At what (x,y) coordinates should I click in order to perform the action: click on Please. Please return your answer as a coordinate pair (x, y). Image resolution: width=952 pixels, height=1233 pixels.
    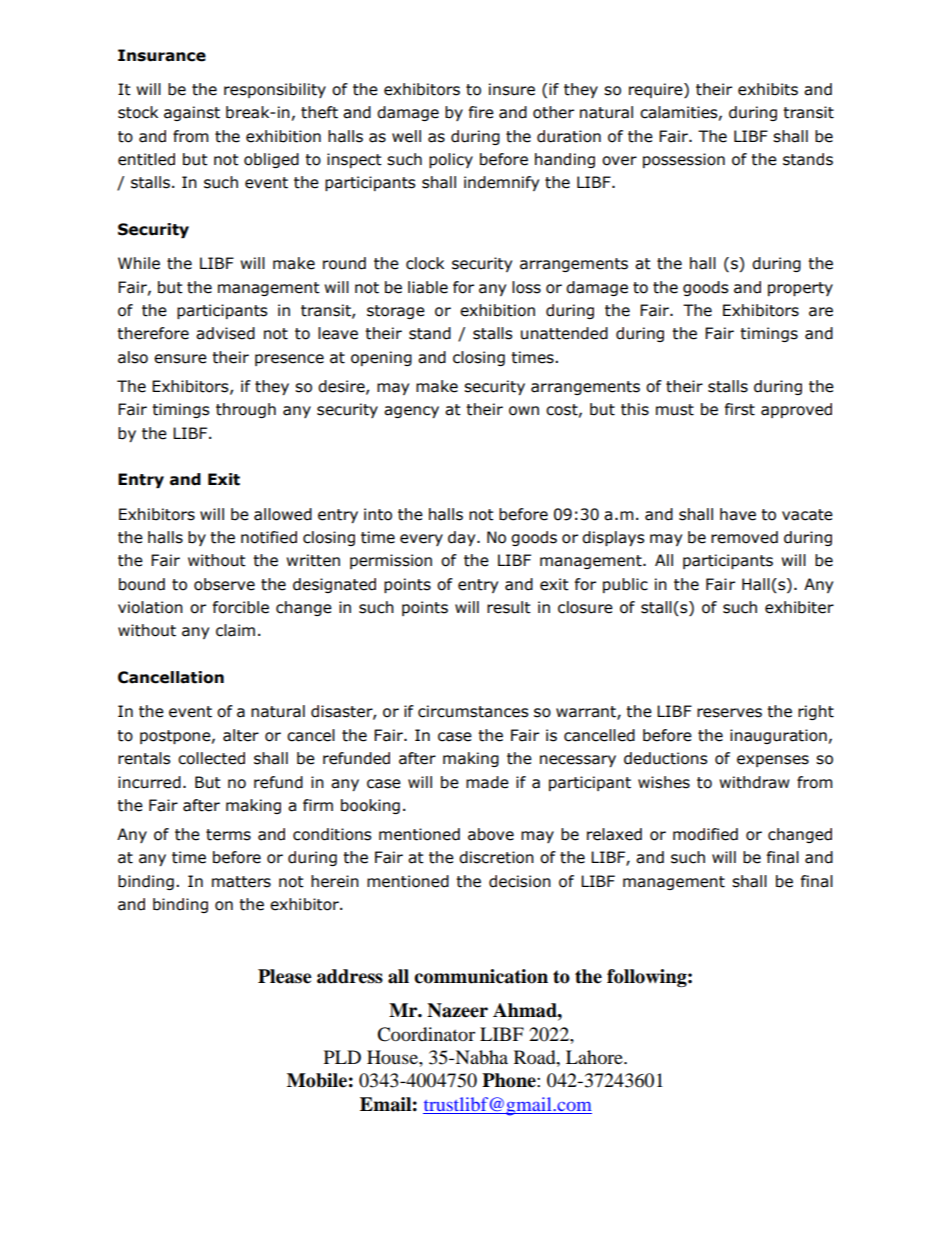
    Looking at the image, I should click on (285, 976).
